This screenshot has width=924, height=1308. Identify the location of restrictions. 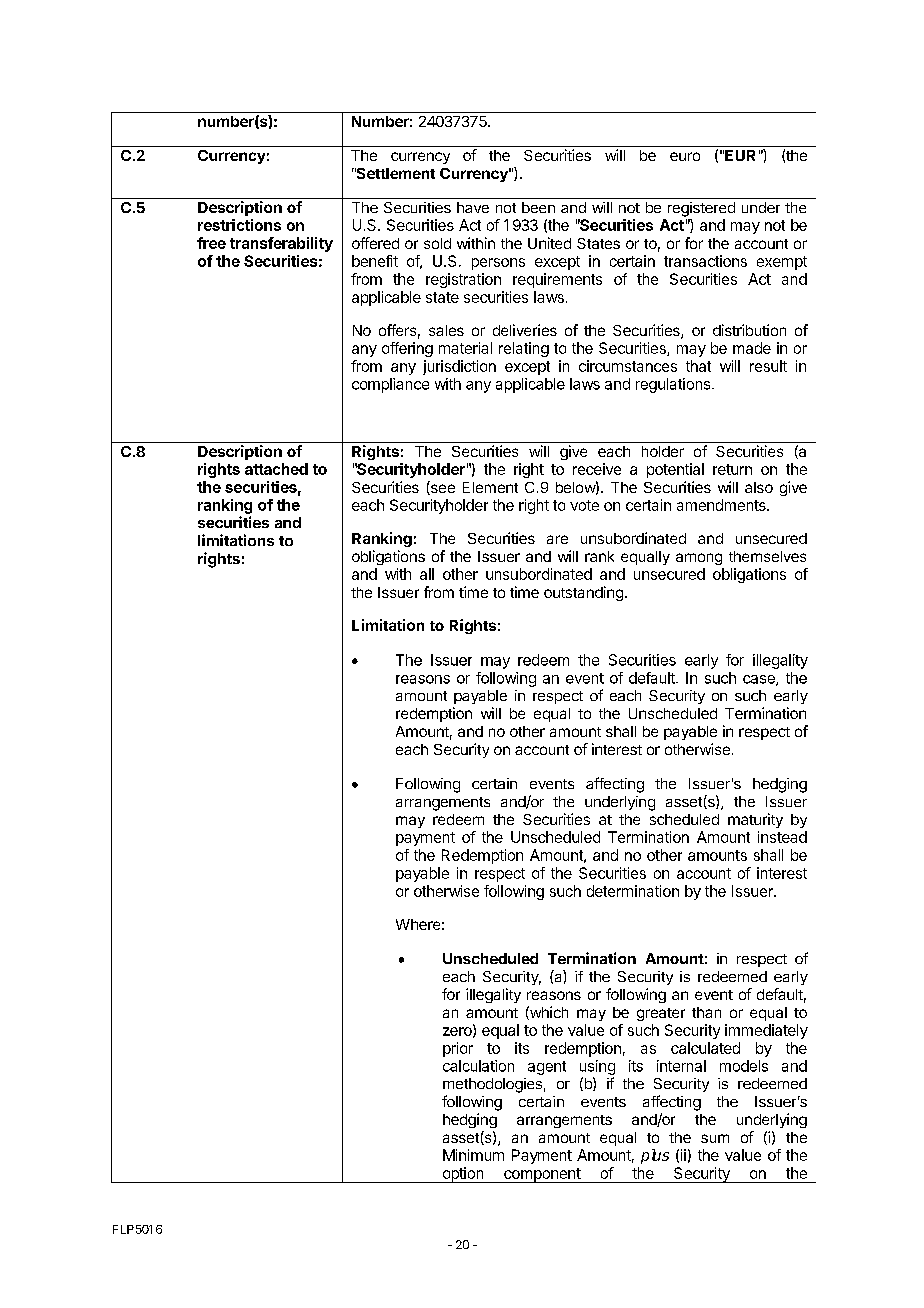
(239, 225).
